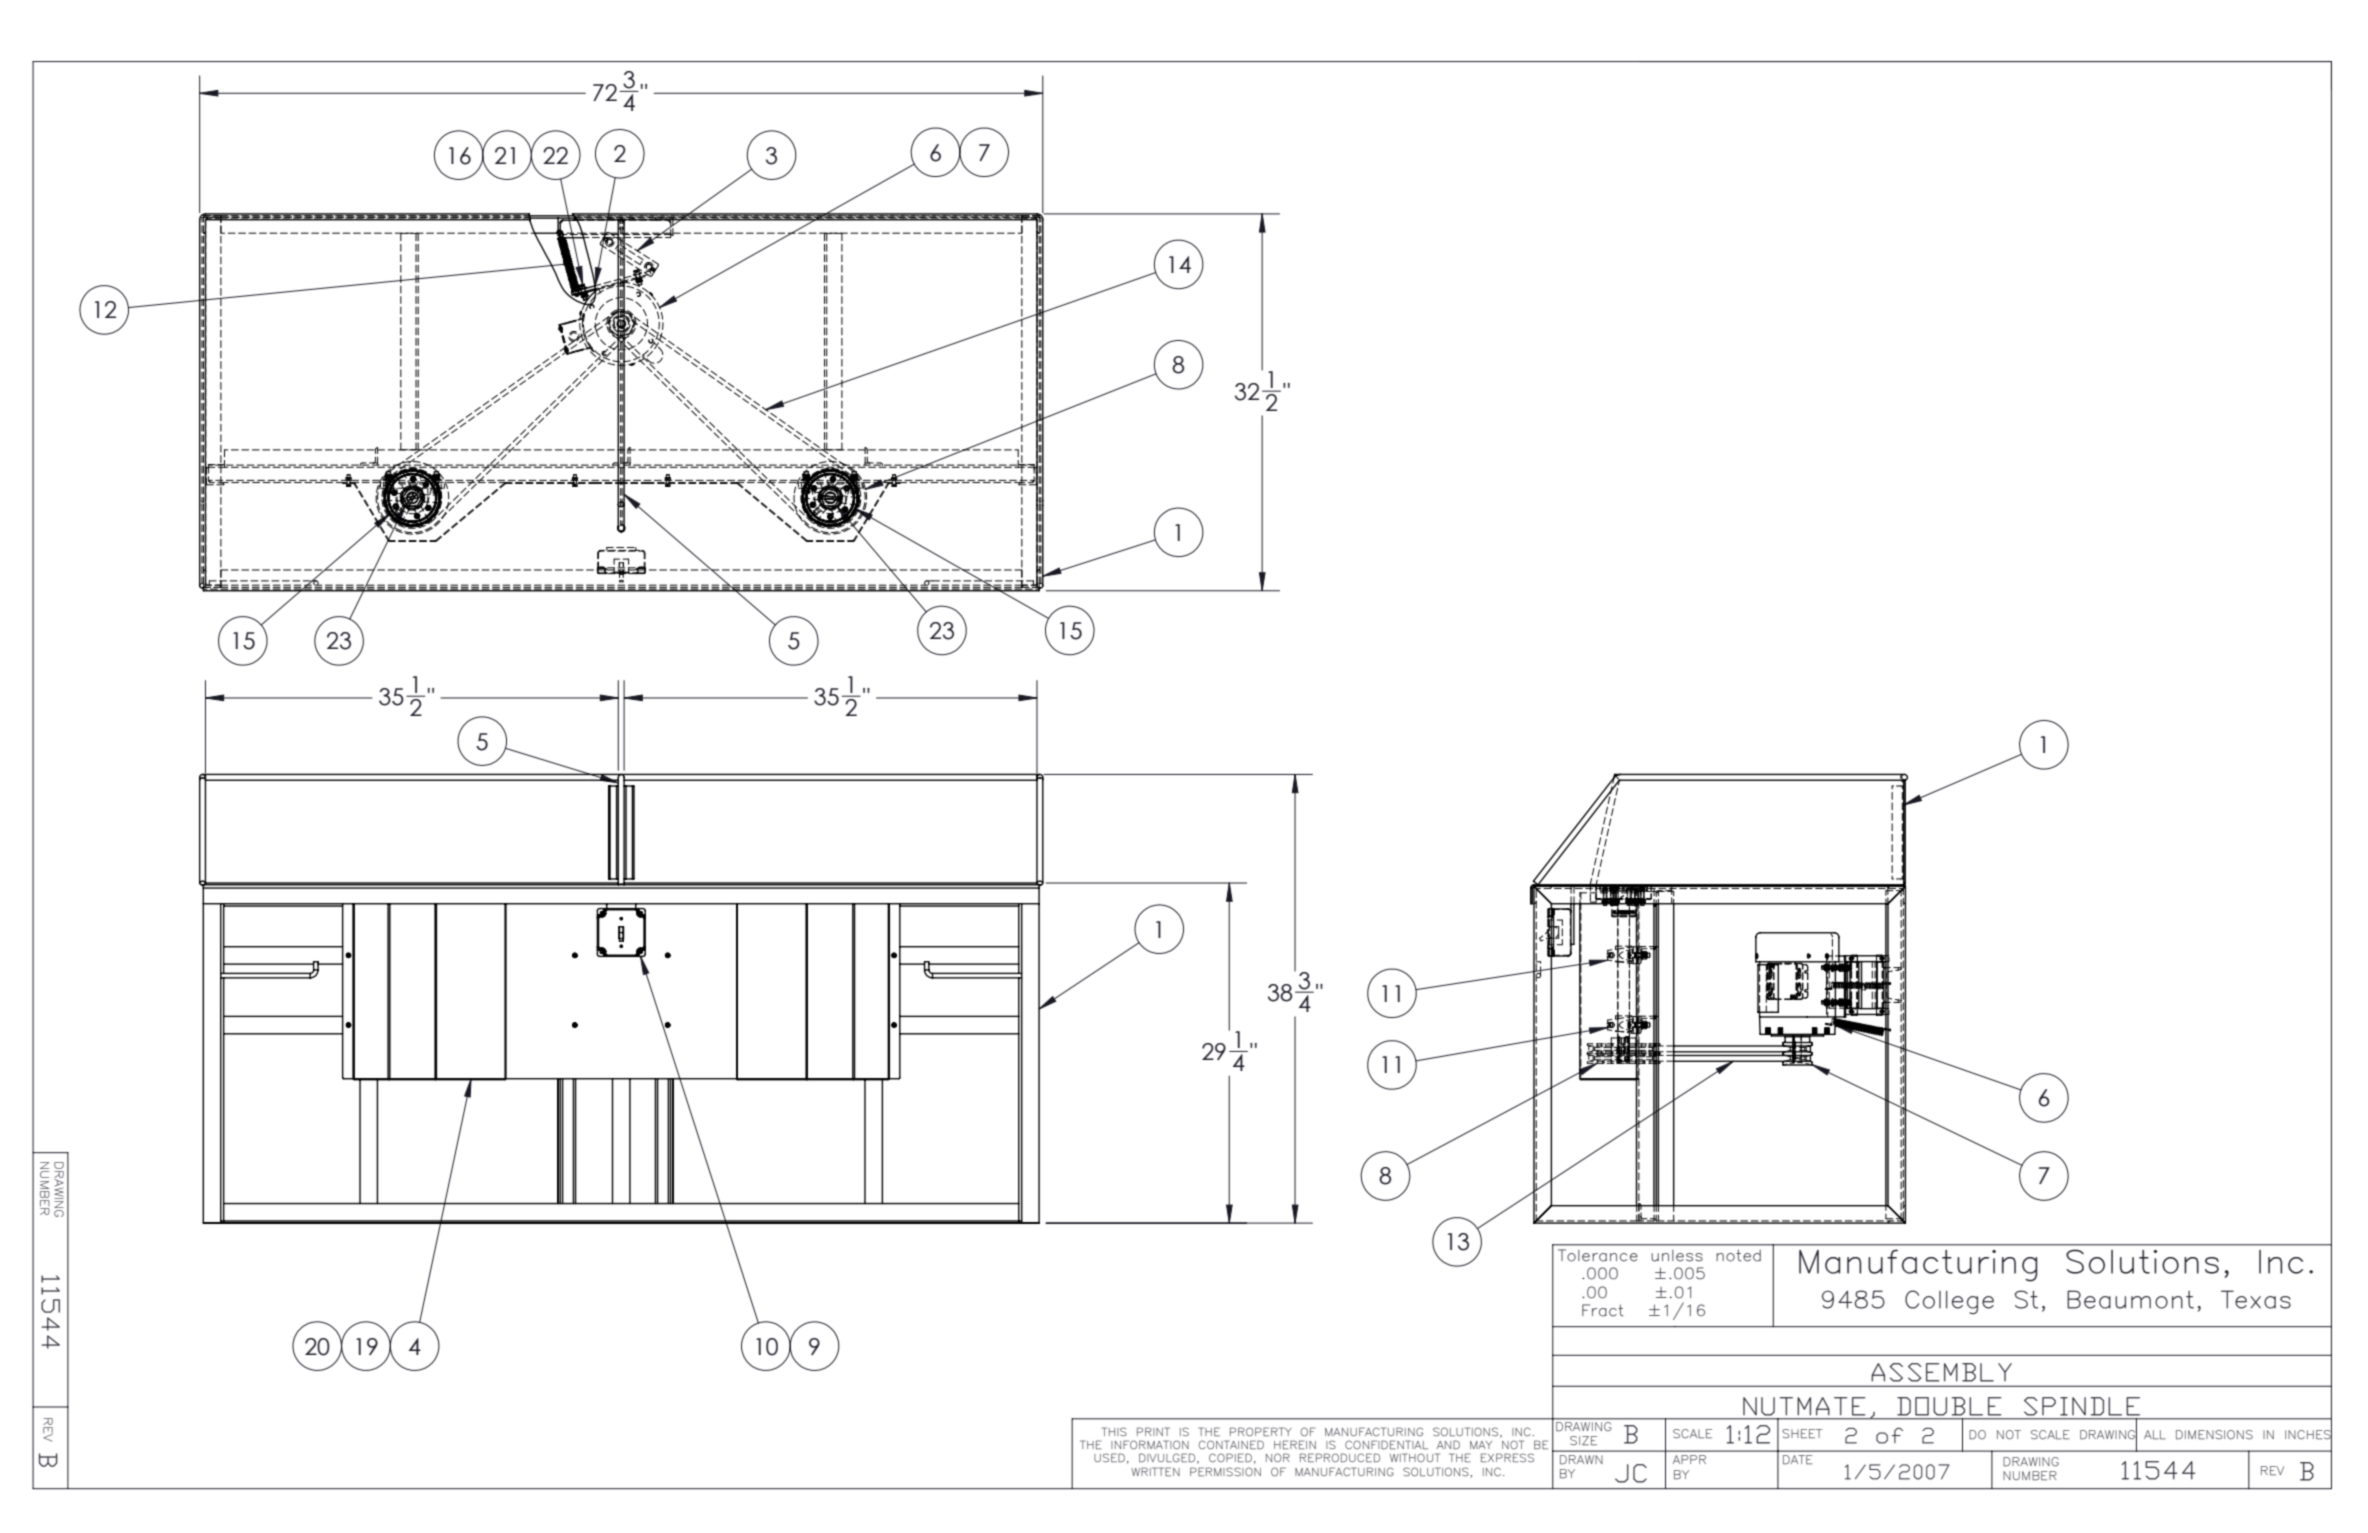 This page has height=1533, width=2368. I want to click on Texas, so click(2256, 1299).
